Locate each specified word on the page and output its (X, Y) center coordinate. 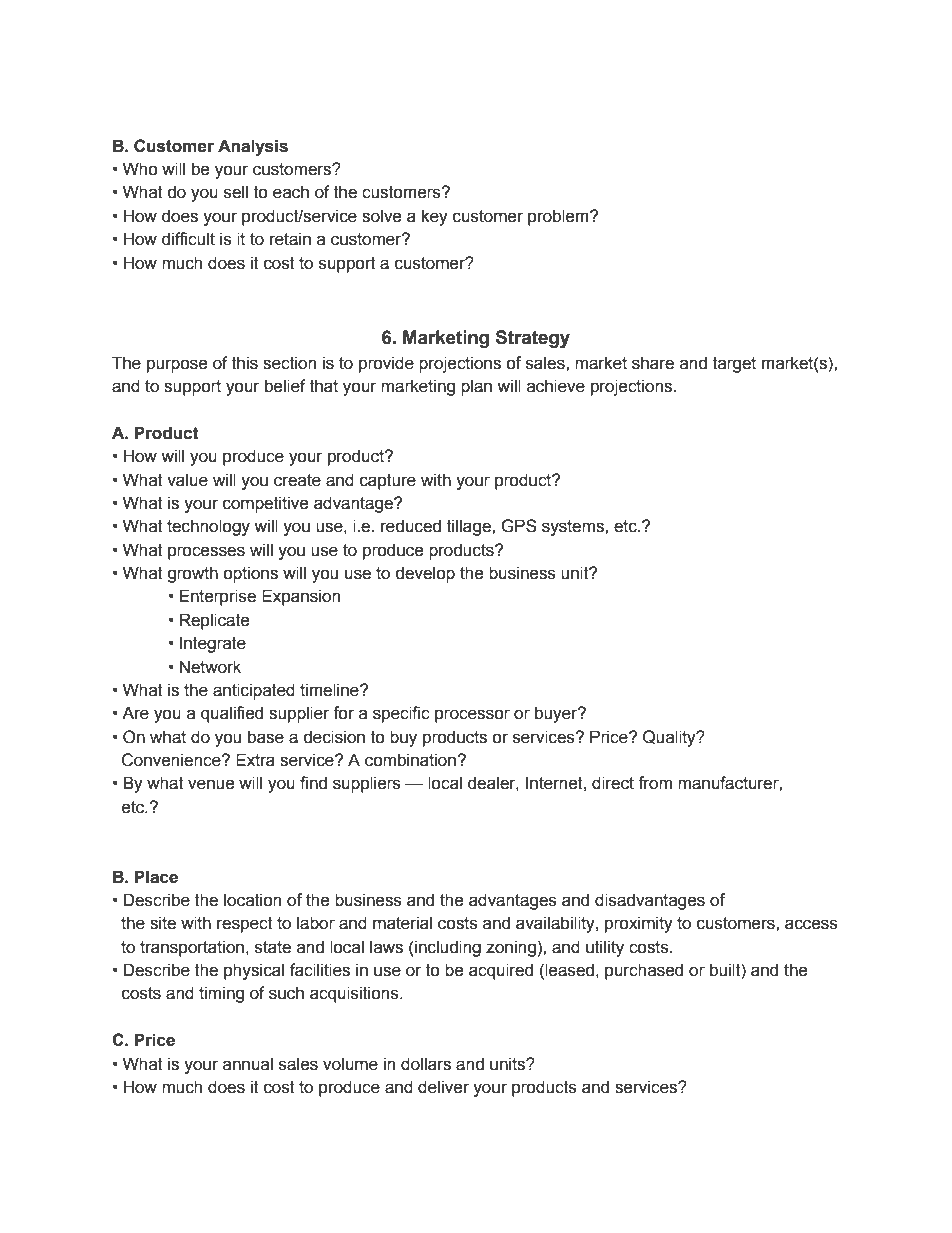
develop (425, 574)
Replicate (215, 621)
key (435, 217)
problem (559, 217)
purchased (644, 971)
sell (236, 192)
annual (248, 1064)
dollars (426, 1064)
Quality (670, 738)
